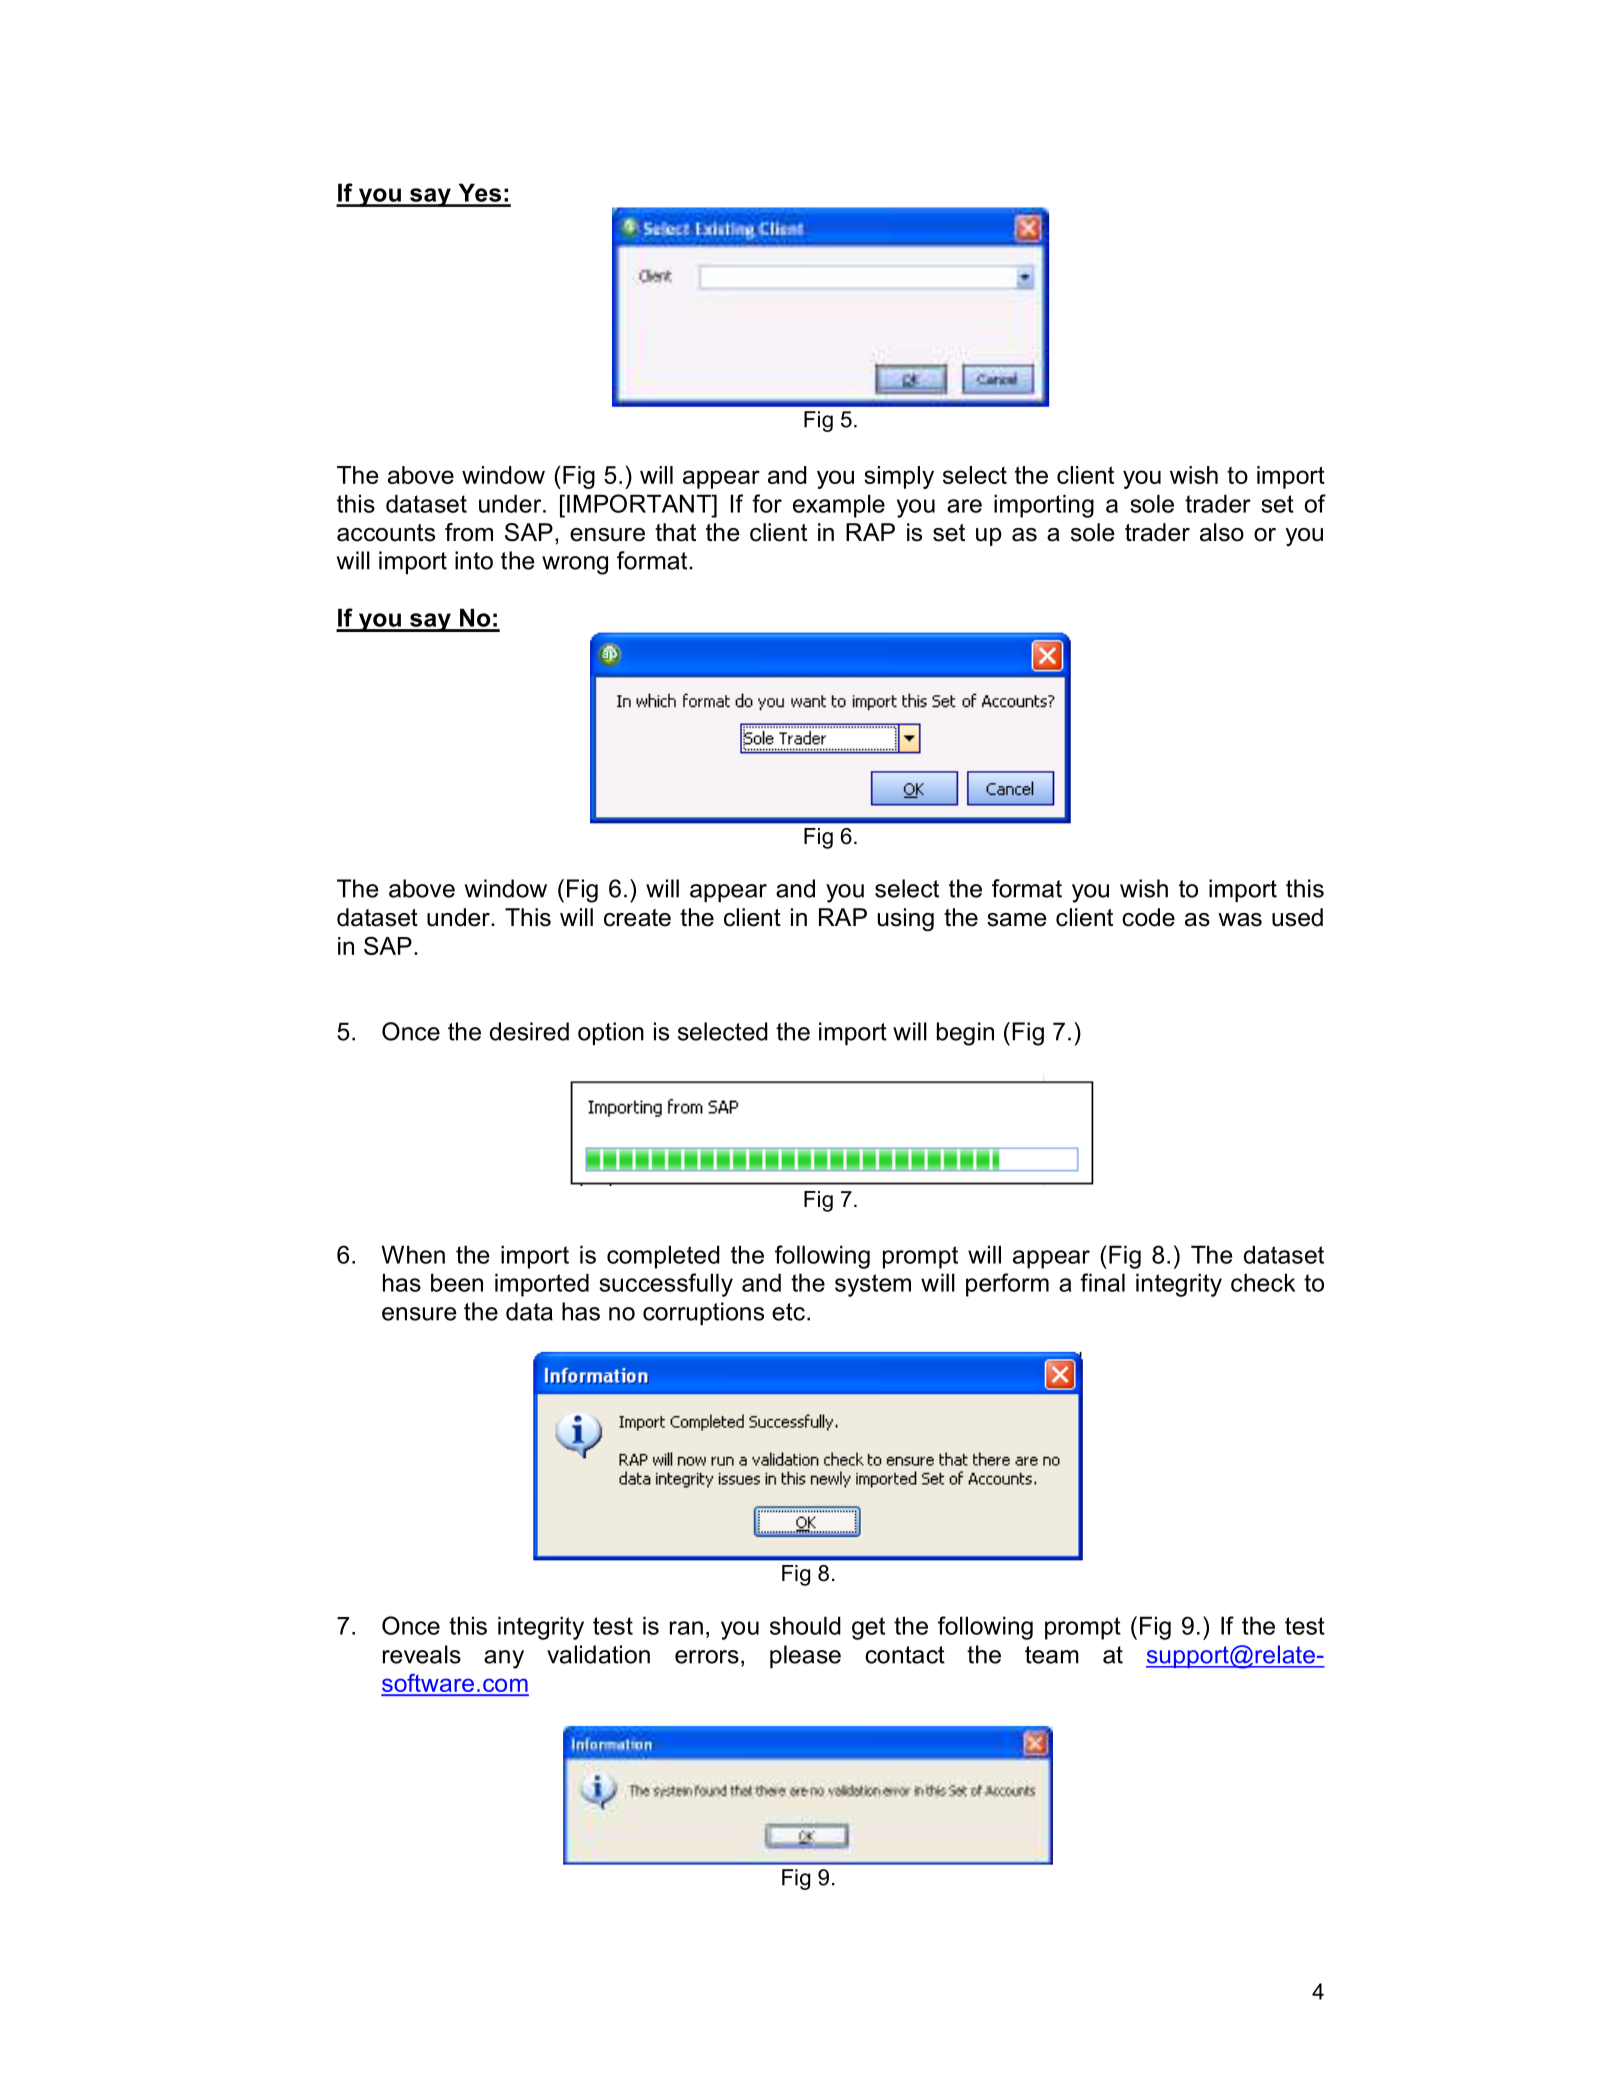 This screenshot has width=1618, height=2094. What do you see at coordinates (839, 506) in the screenshot?
I see `example` at bounding box center [839, 506].
